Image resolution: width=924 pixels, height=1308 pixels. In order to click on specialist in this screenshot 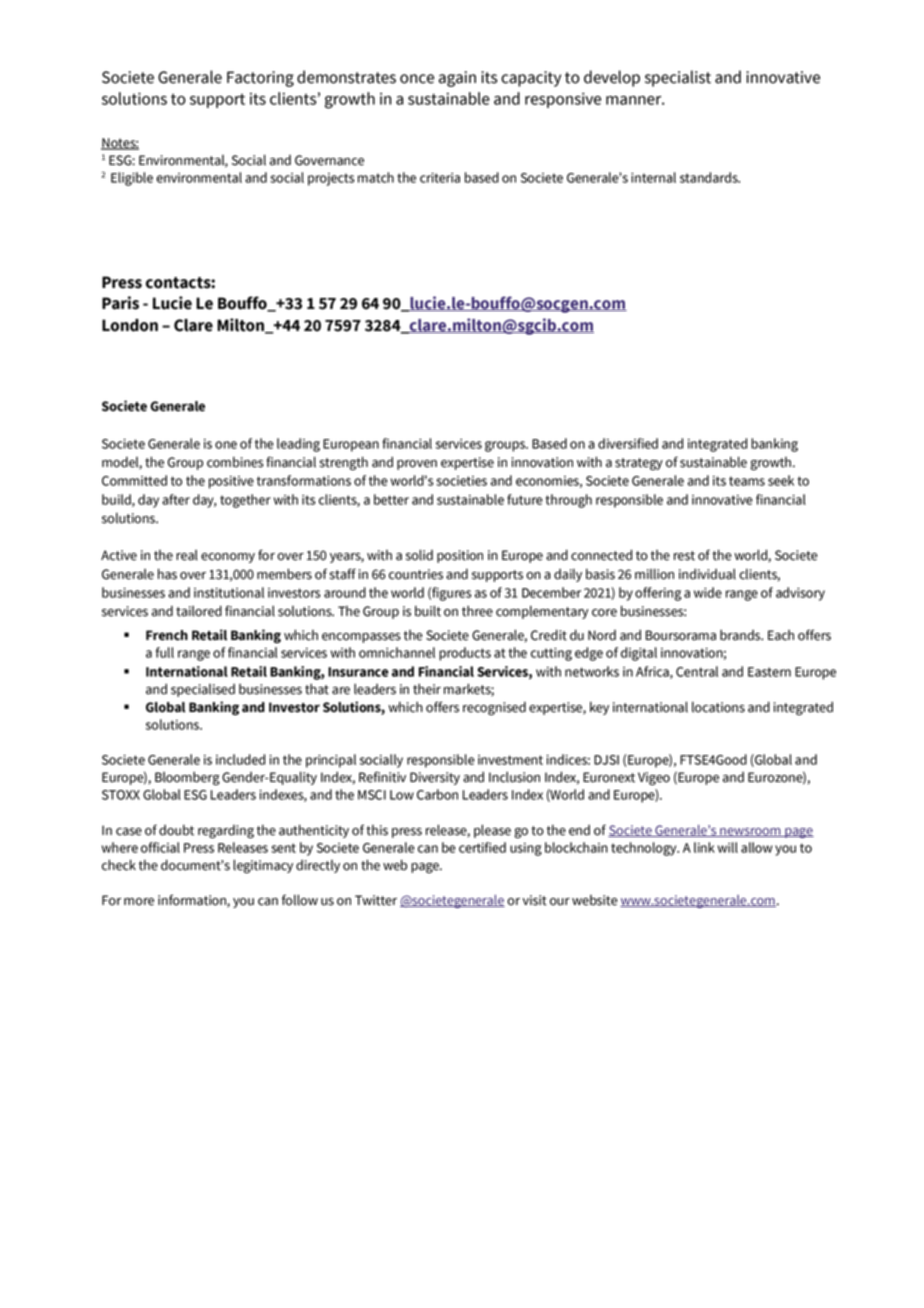, I will do `click(678, 78)`.
